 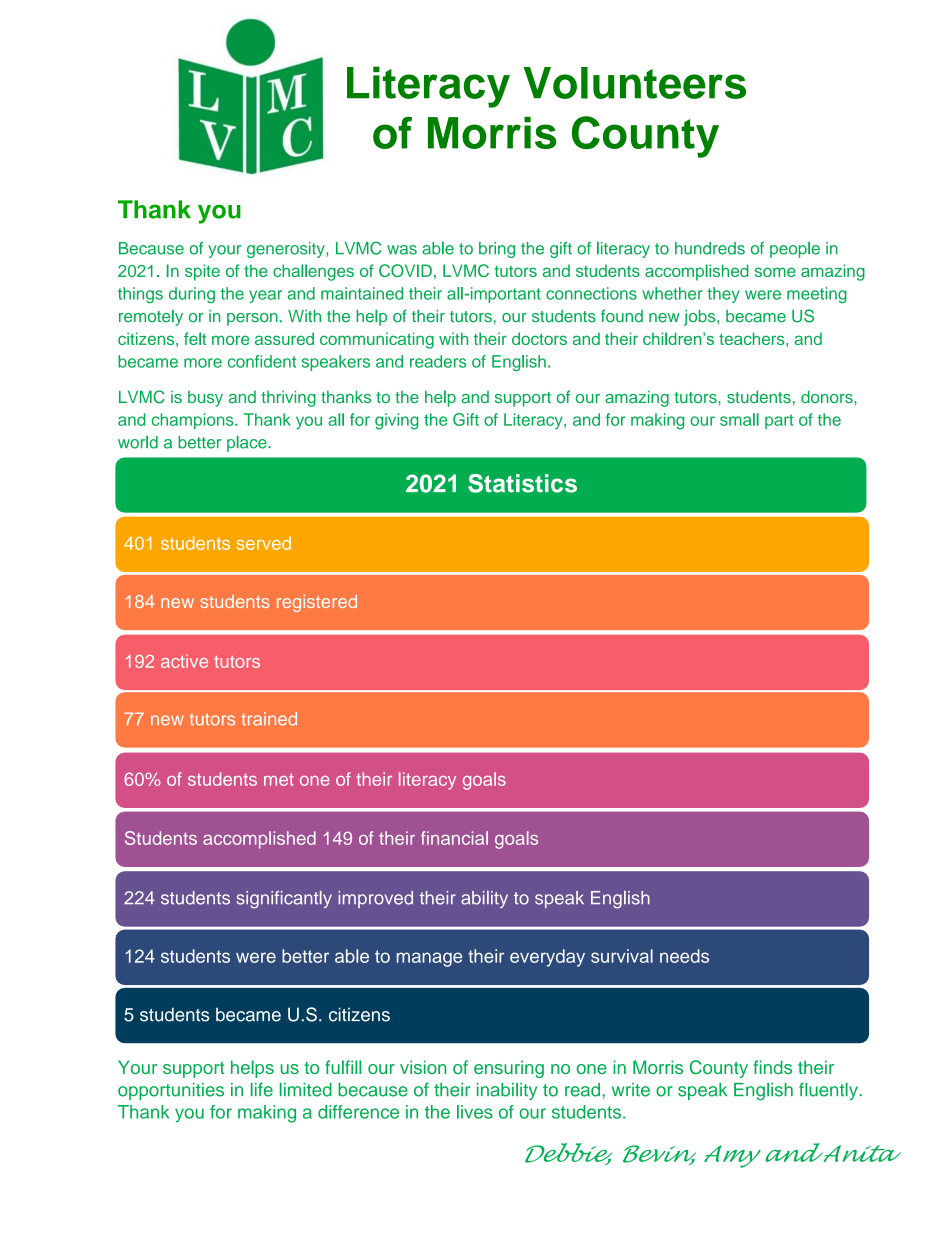 What do you see at coordinates (739, 419) in the document?
I see `small` at bounding box center [739, 419].
